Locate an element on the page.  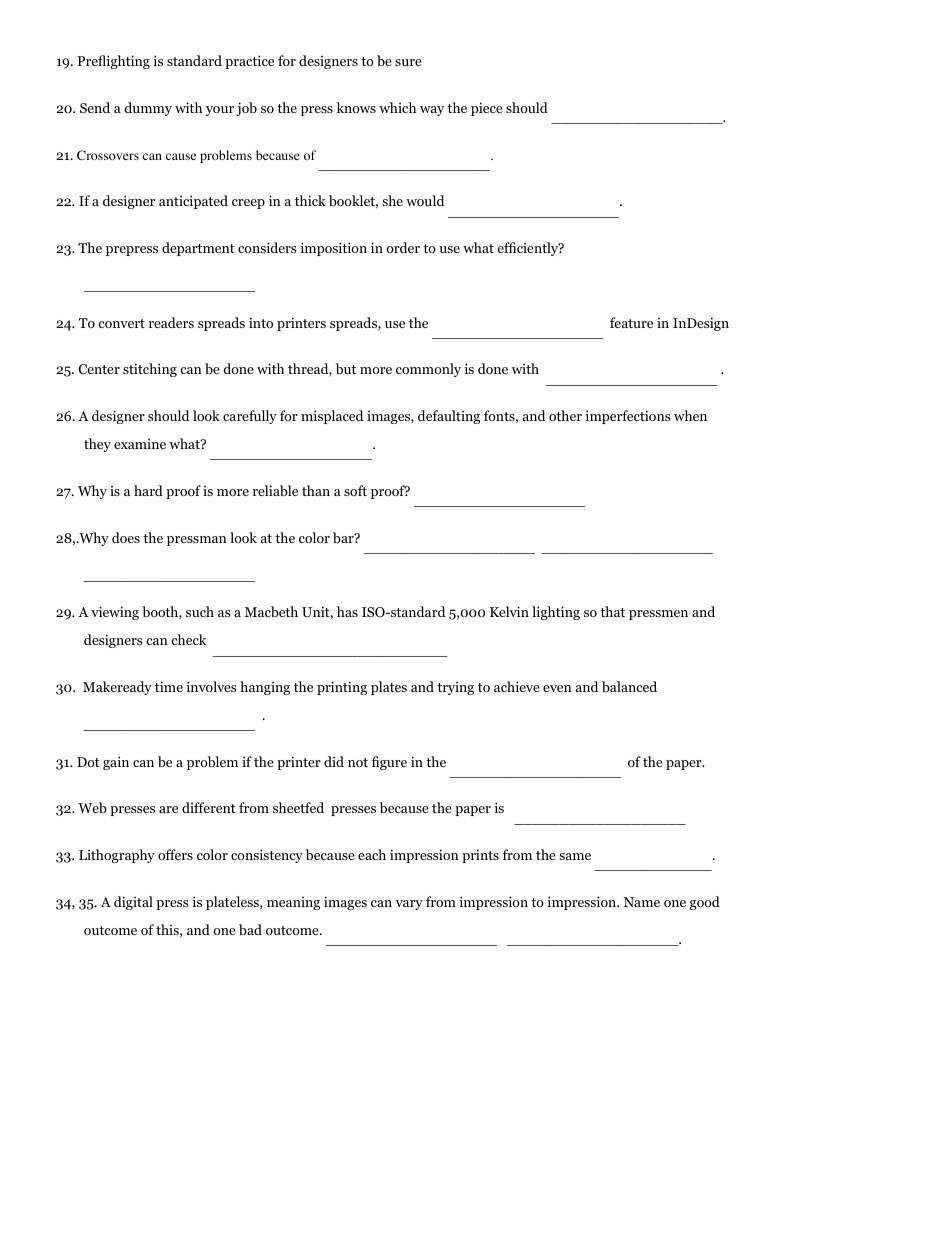
feature is located at coordinates (631, 322).
